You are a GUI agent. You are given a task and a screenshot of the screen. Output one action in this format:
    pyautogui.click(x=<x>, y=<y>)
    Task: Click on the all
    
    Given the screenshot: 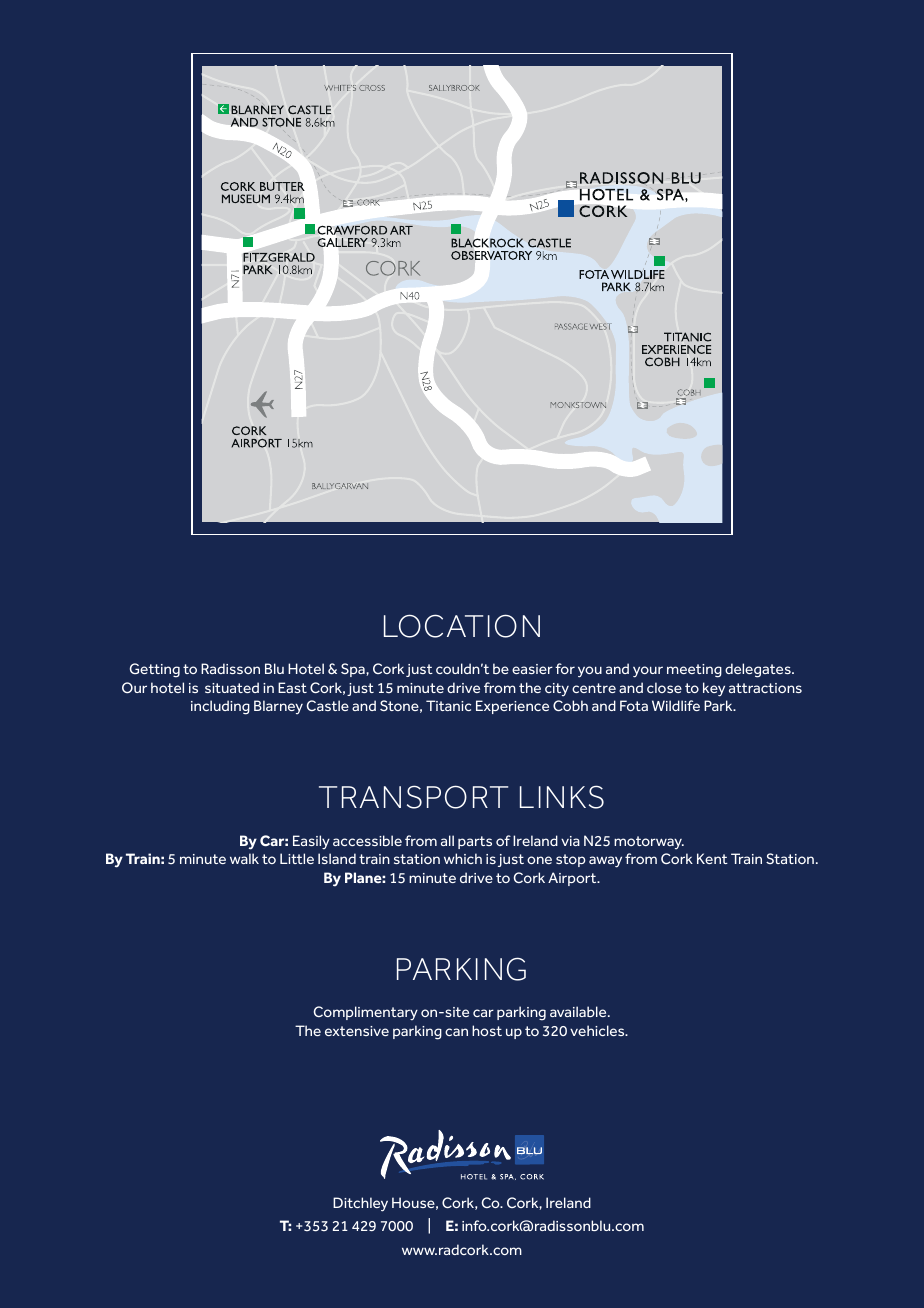 What is the action you would take?
    pyautogui.click(x=447, y=840)
